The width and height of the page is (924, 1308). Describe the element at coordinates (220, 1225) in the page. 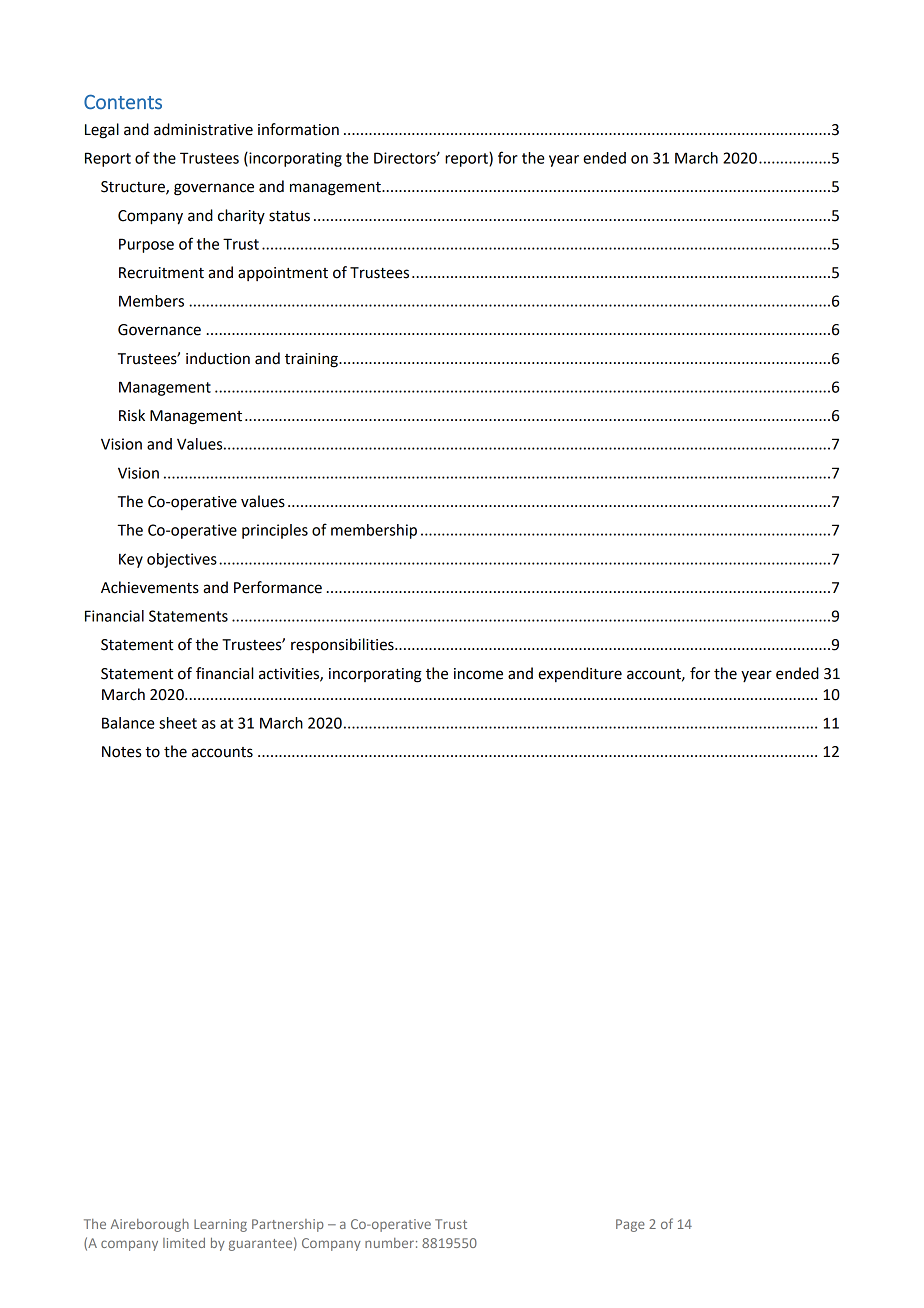

I see `Learning` at that location.
